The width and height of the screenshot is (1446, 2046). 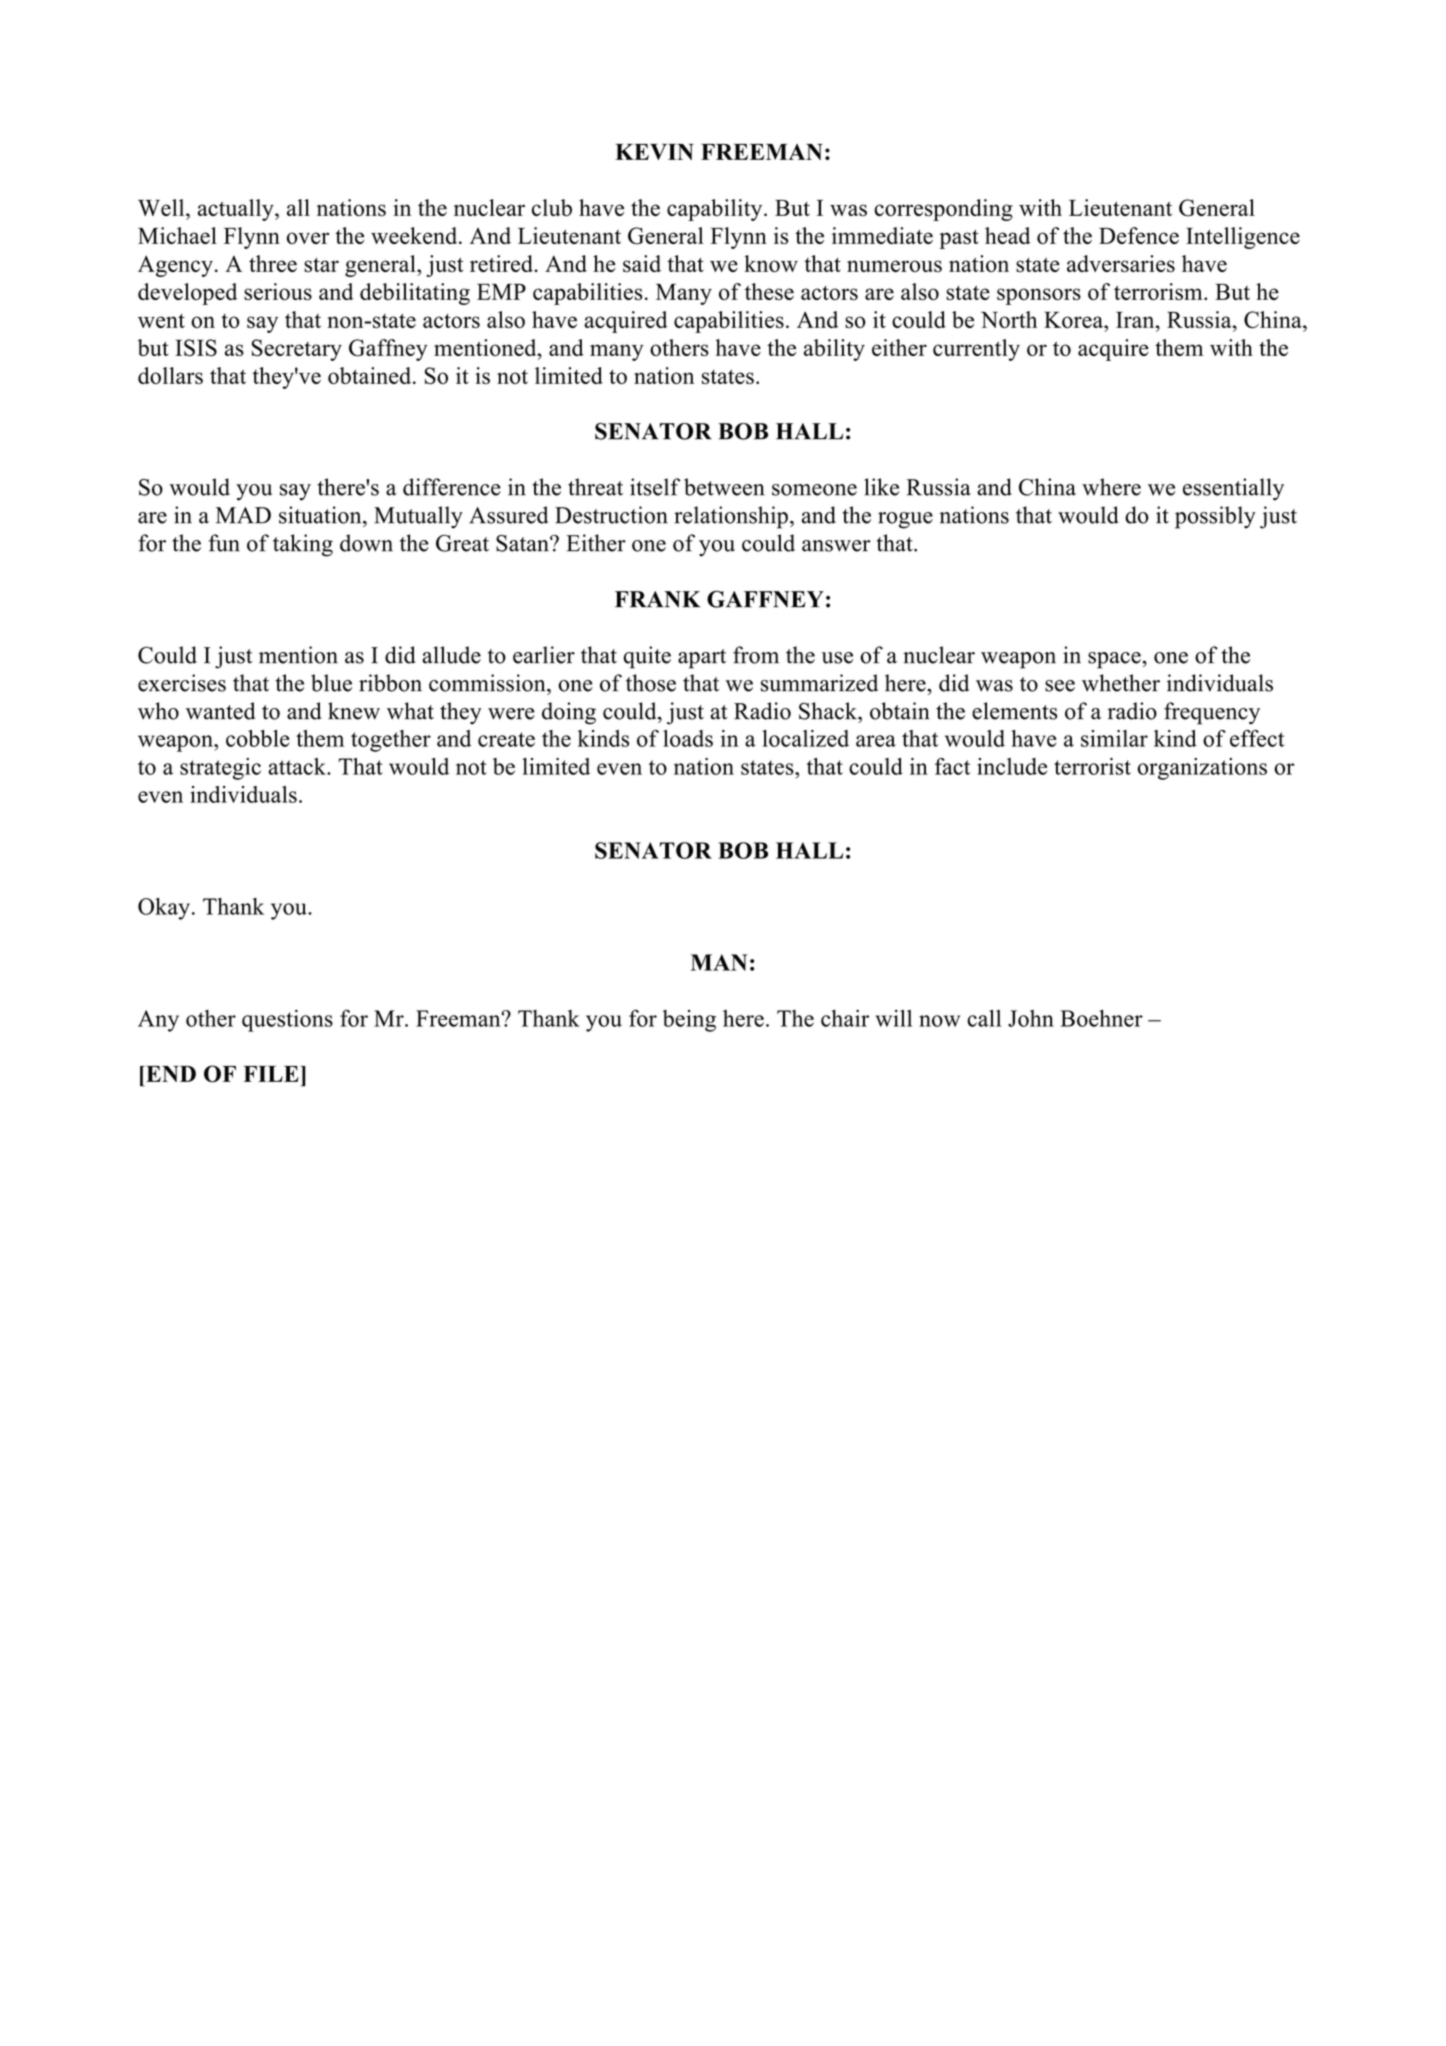 I want to click on Boehner, so click(x=1101, y=1018).
